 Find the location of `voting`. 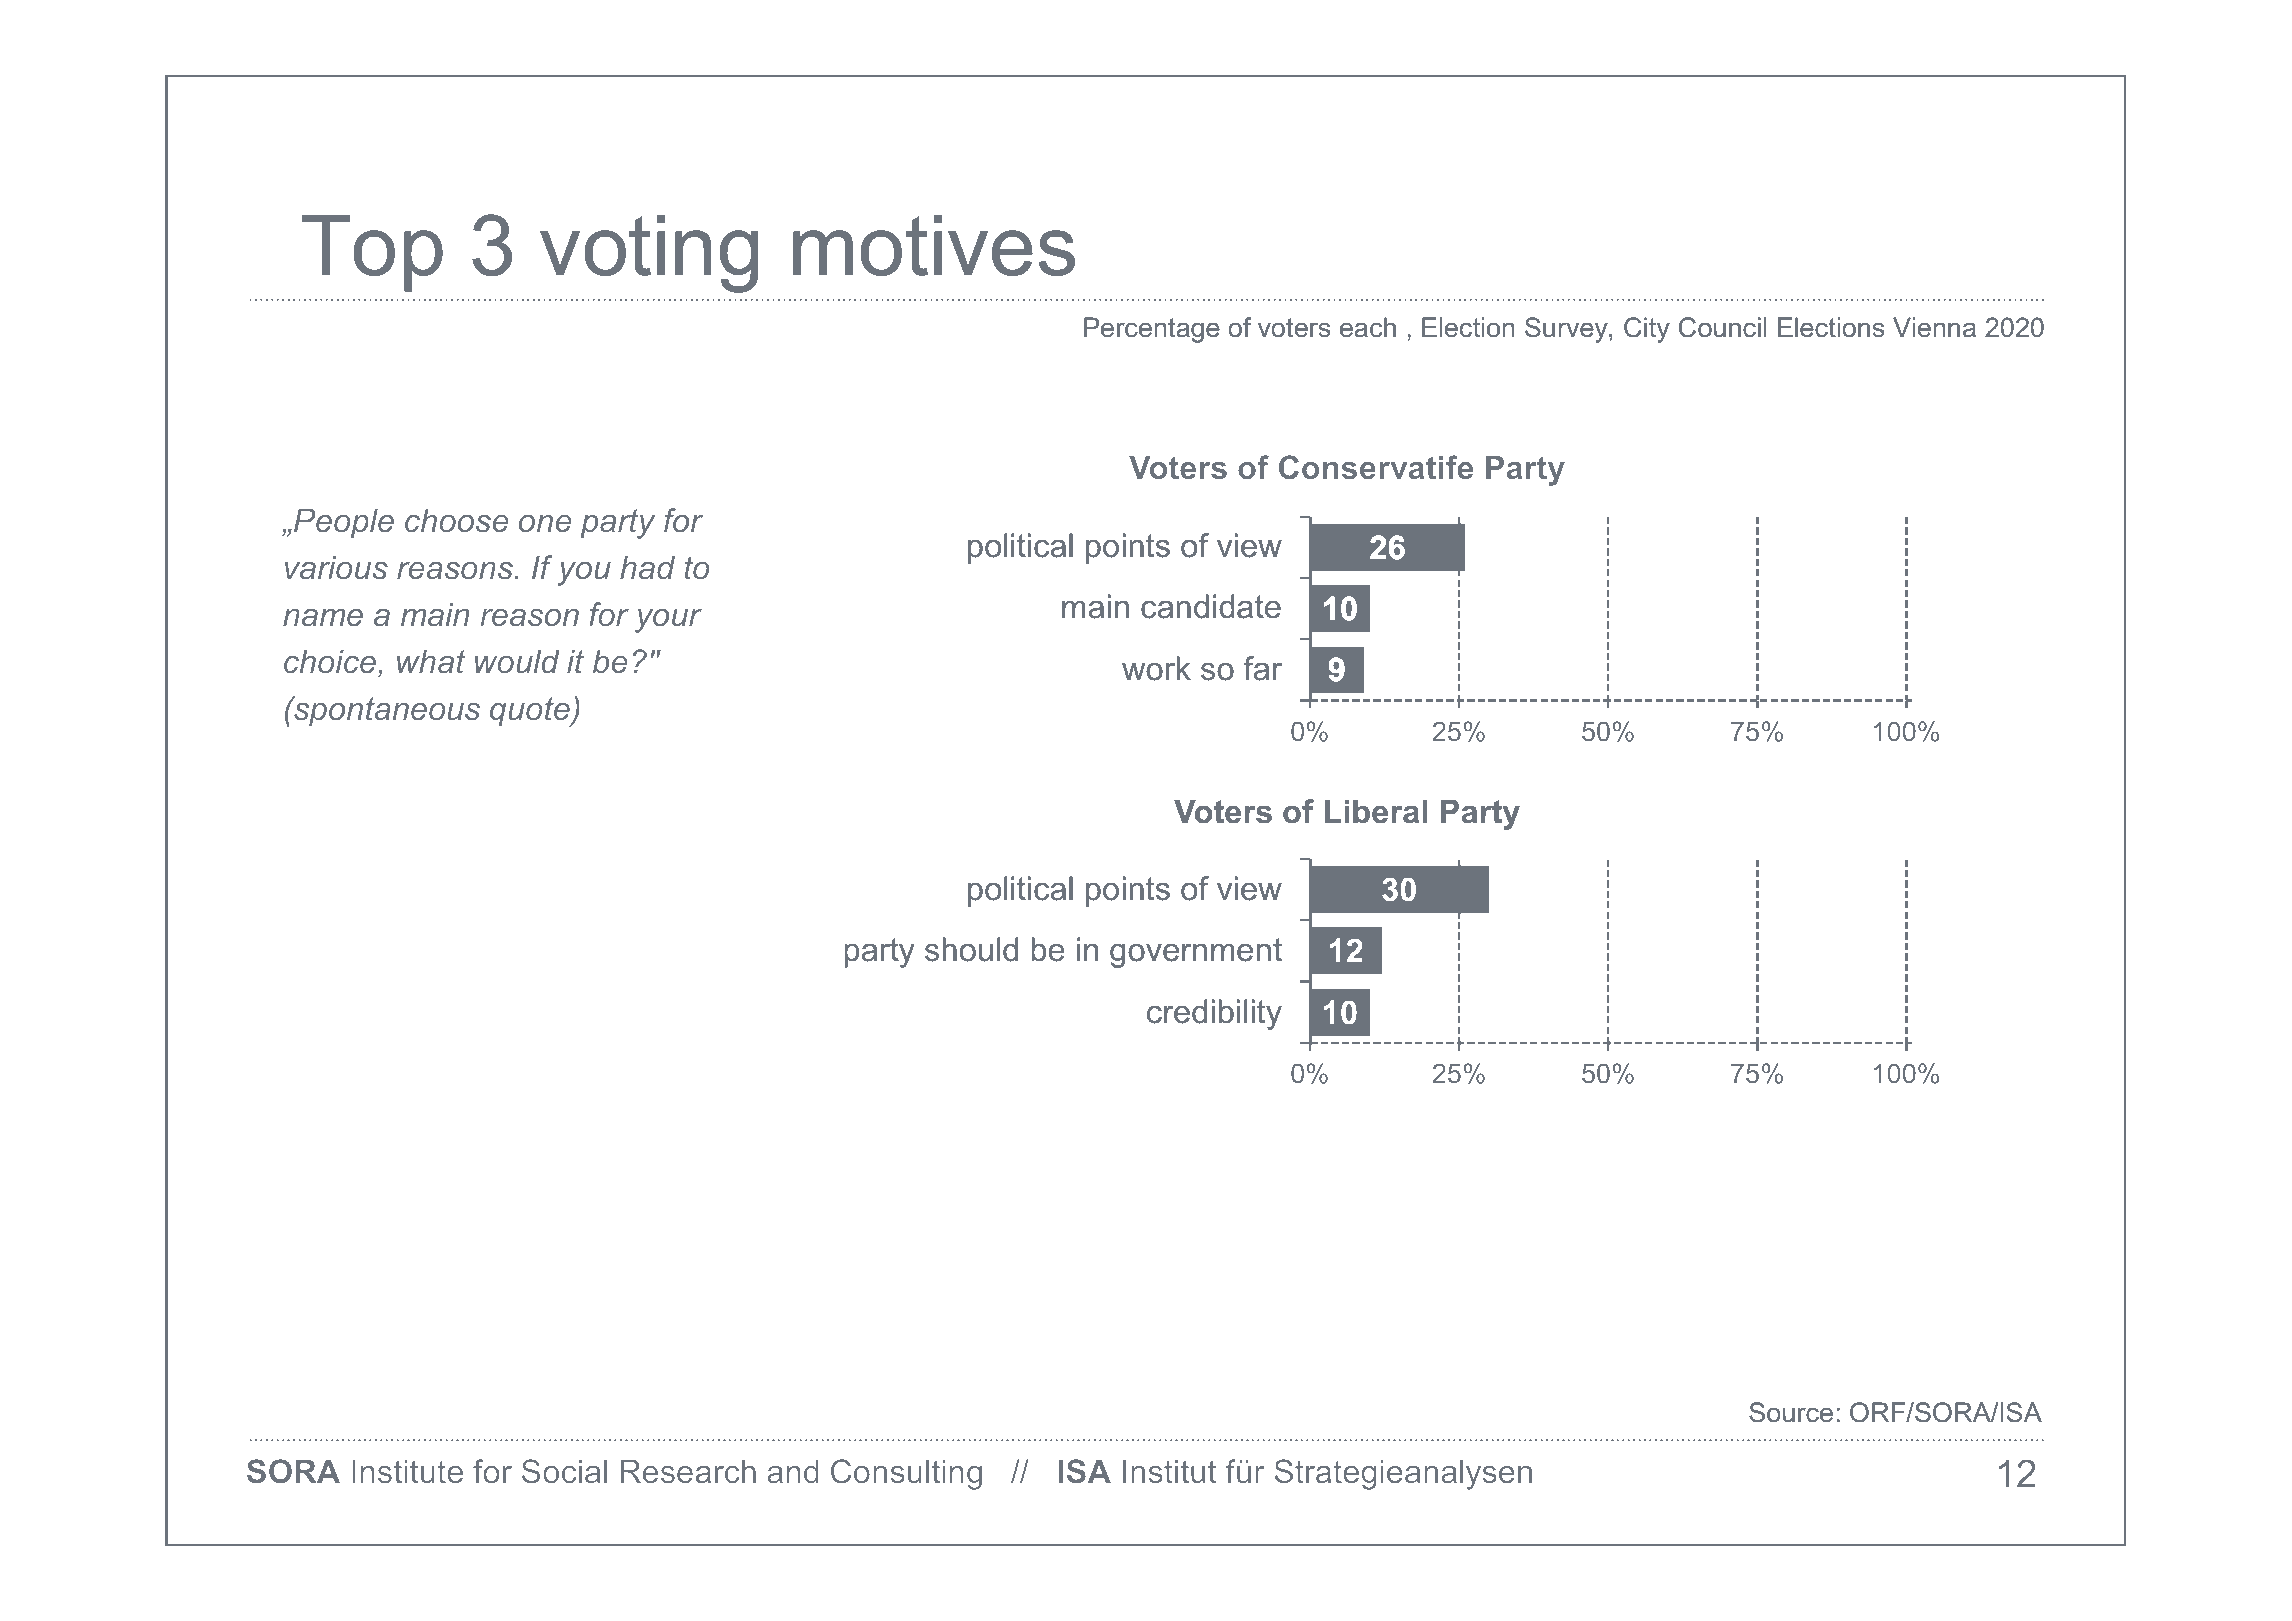

voting is located at coordinates (649, 253).
